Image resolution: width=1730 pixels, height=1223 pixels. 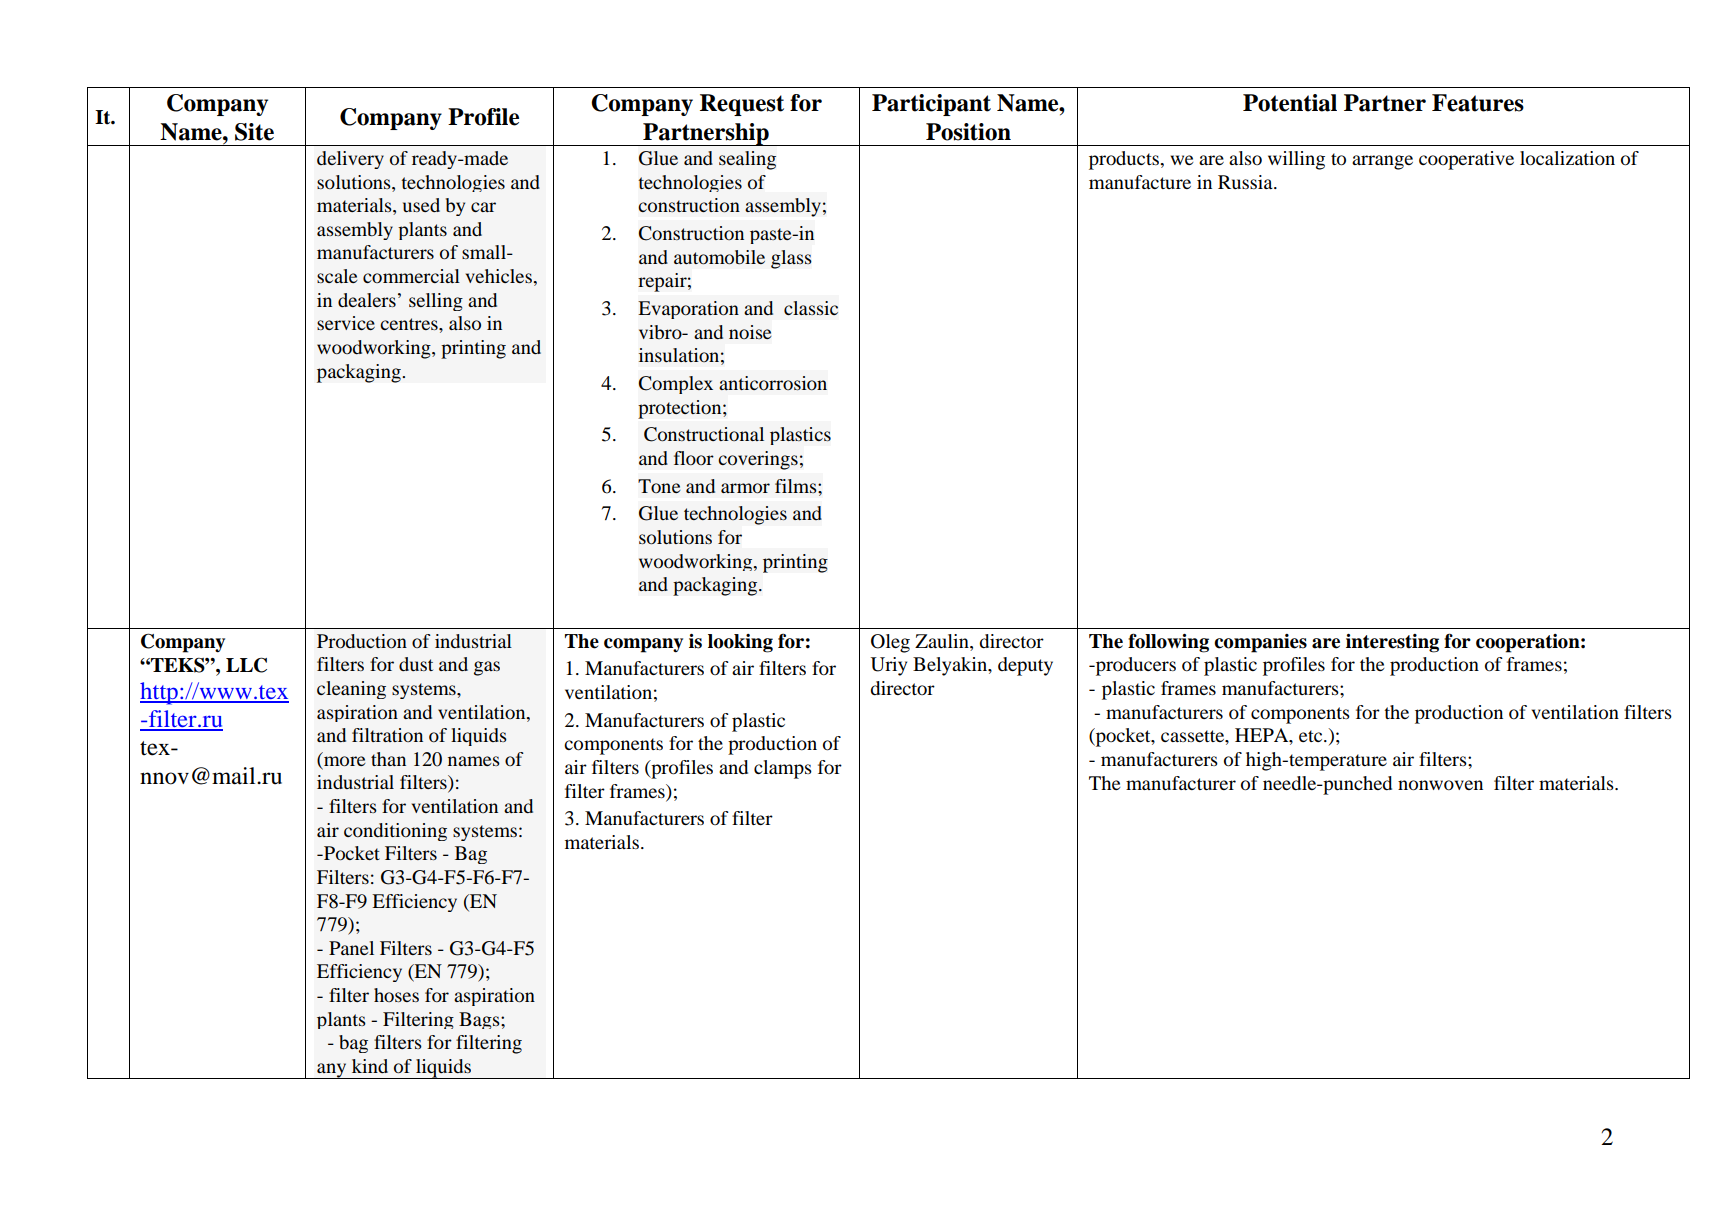 I want to click on nonwoven, so click(x=1440, y=785).
